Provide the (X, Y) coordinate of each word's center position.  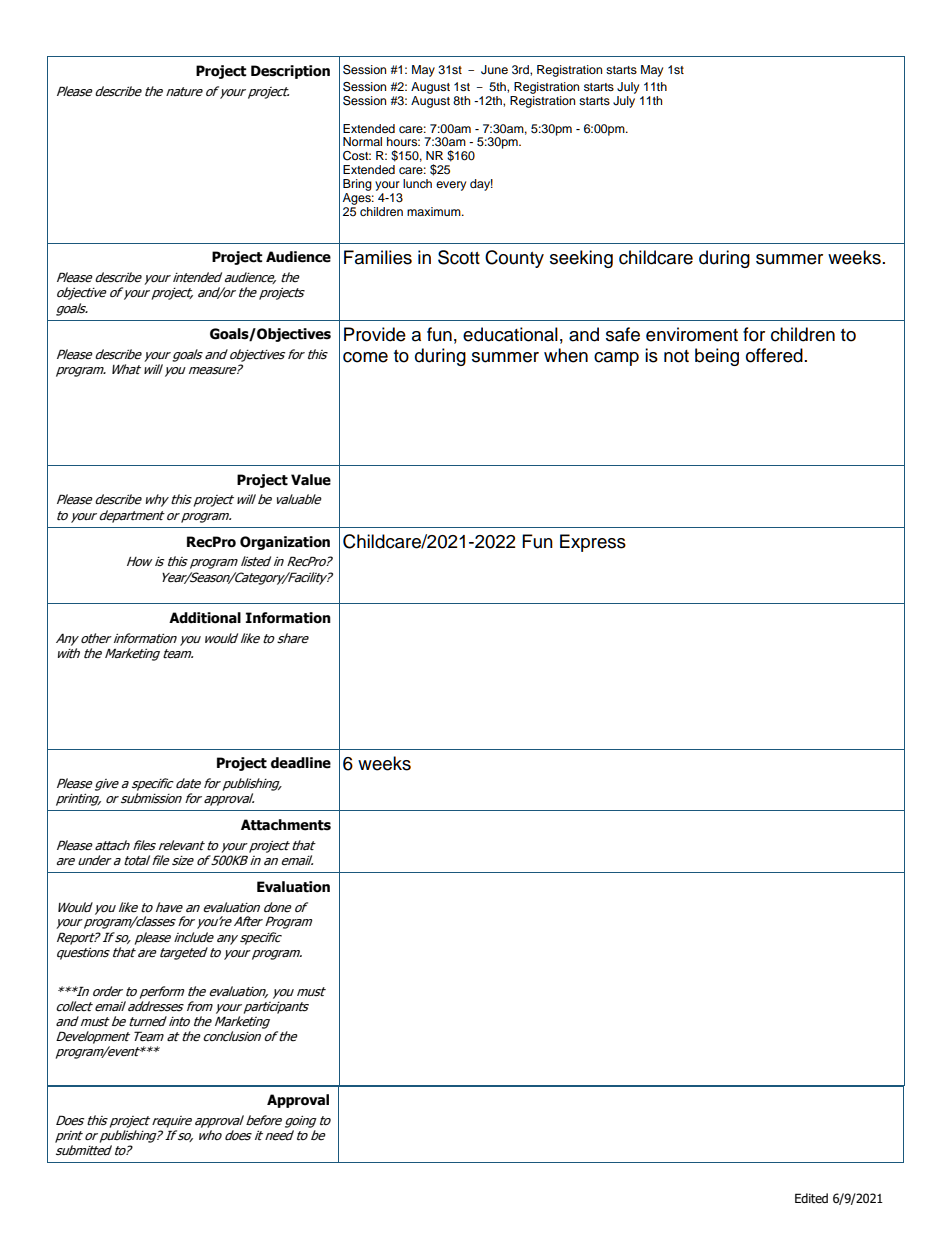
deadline (301, 763)
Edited (811, 1198)
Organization (285, 543)
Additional (205, 618)
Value (311, 480)
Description (290, 72)
